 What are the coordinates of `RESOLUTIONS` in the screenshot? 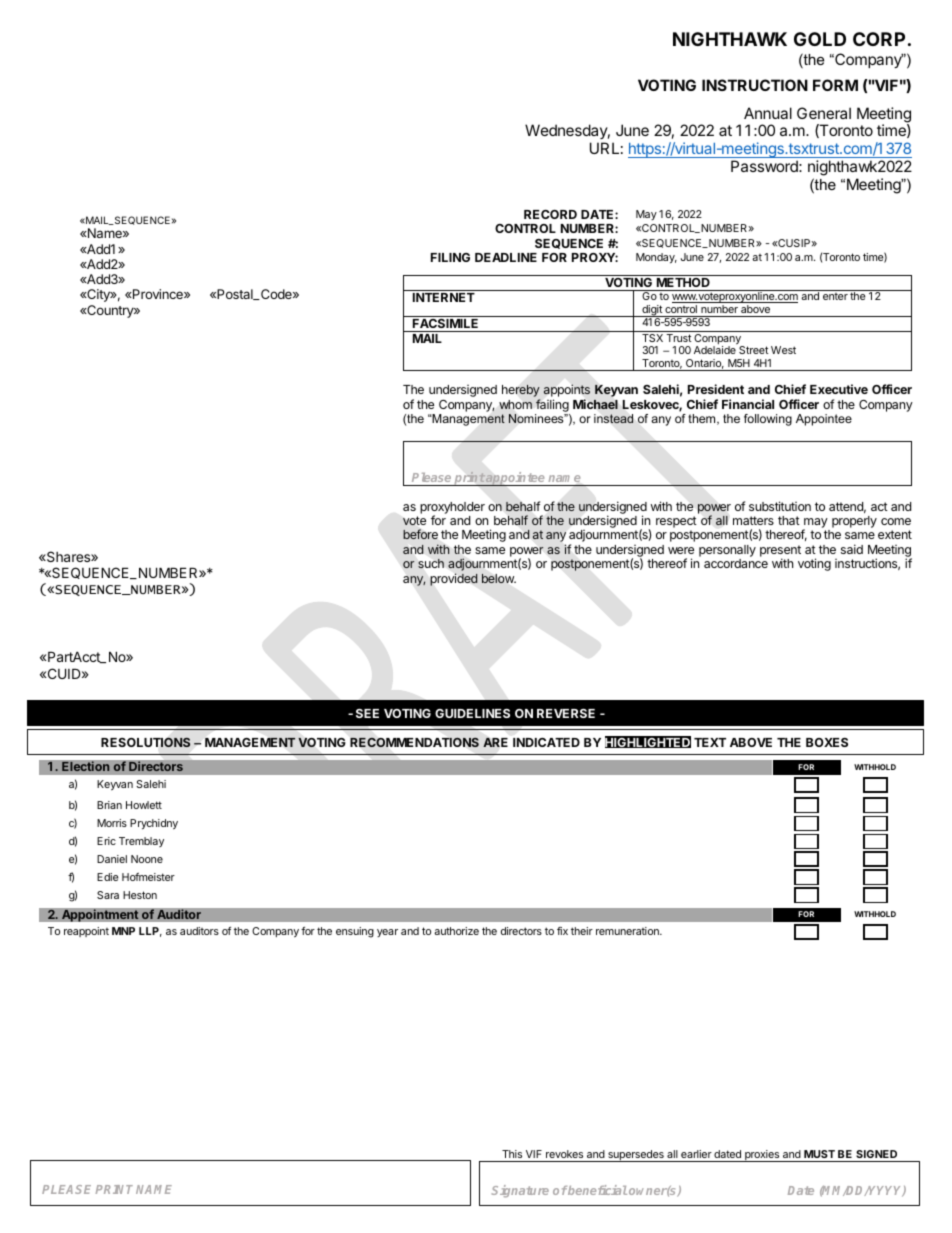 It's located at (146, 742).
